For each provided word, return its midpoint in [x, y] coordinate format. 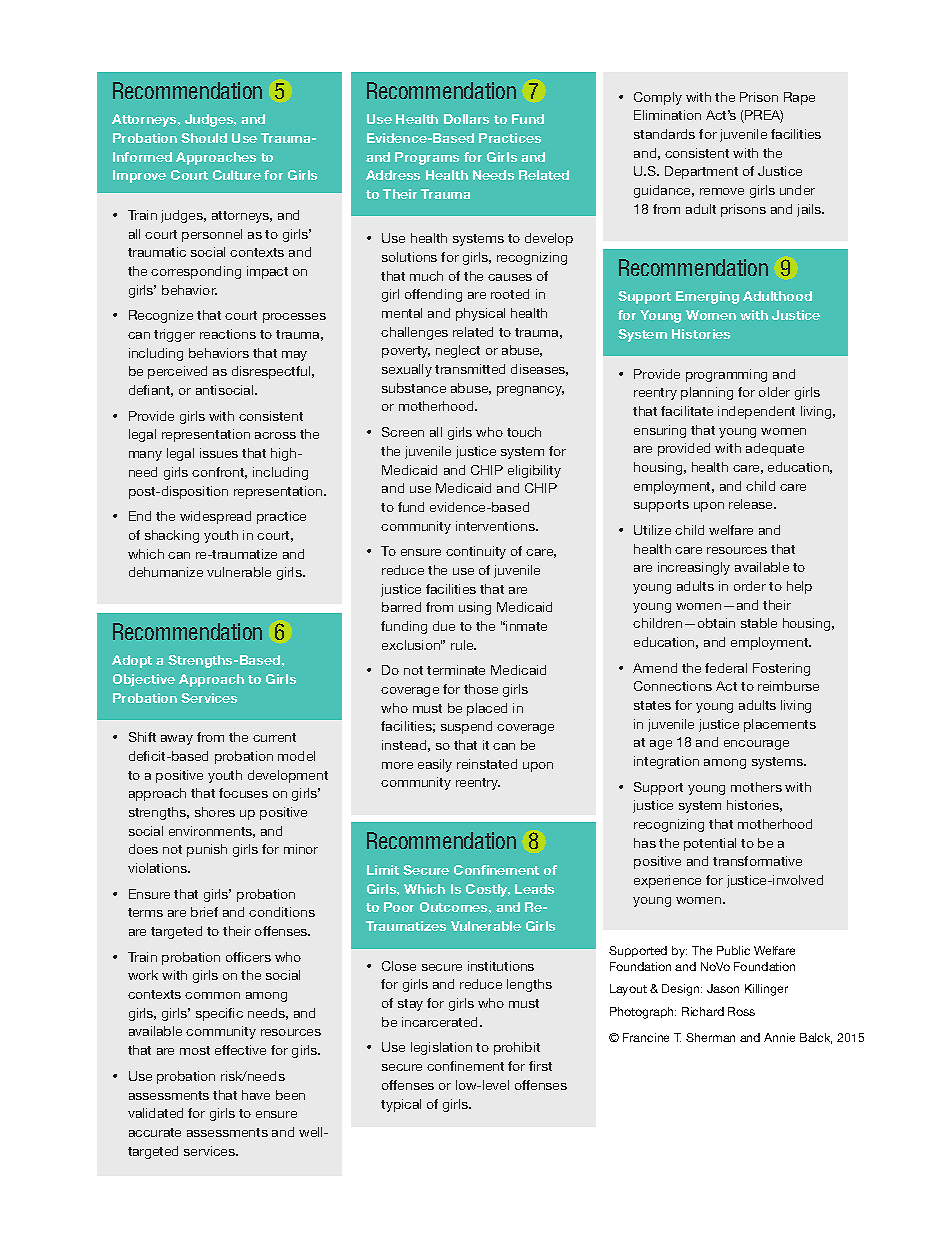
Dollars [466, 119]
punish [207, 850]
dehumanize [166, 572]
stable [759, 623]
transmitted [470, 369]
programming [726, 375]
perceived [177, 372]
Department [701, 172]
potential [710, 844]
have [256, 1095]
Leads [534, 889]
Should [204, 138]
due [444, 626]
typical [401, 1105]
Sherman [710, 1037]
